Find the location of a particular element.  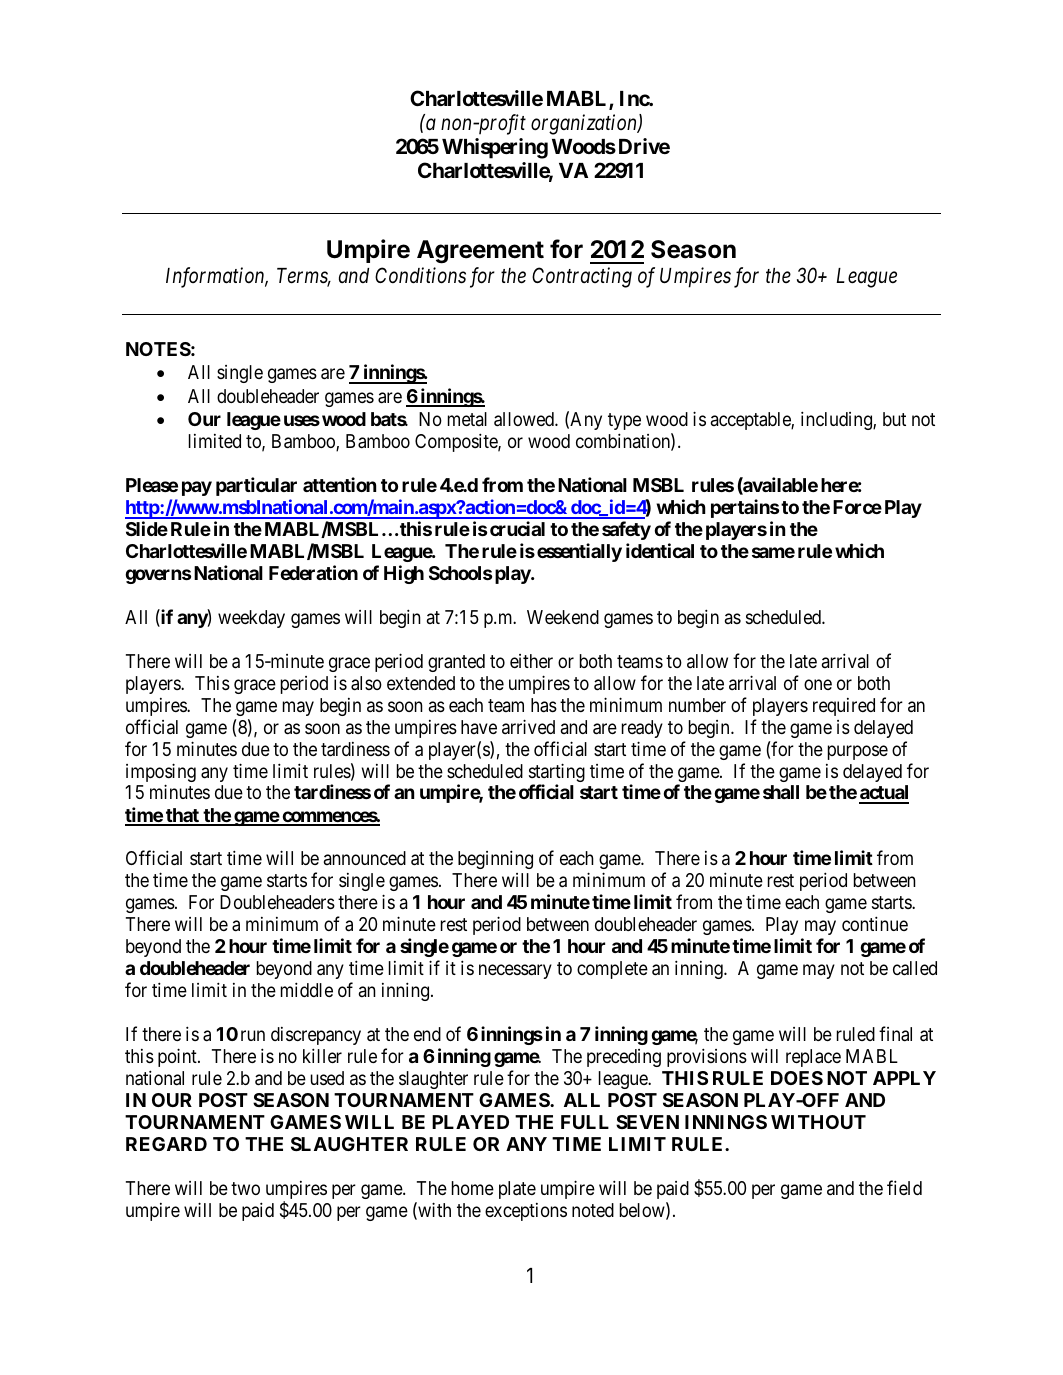

required is located at coordinates (844, 707).
